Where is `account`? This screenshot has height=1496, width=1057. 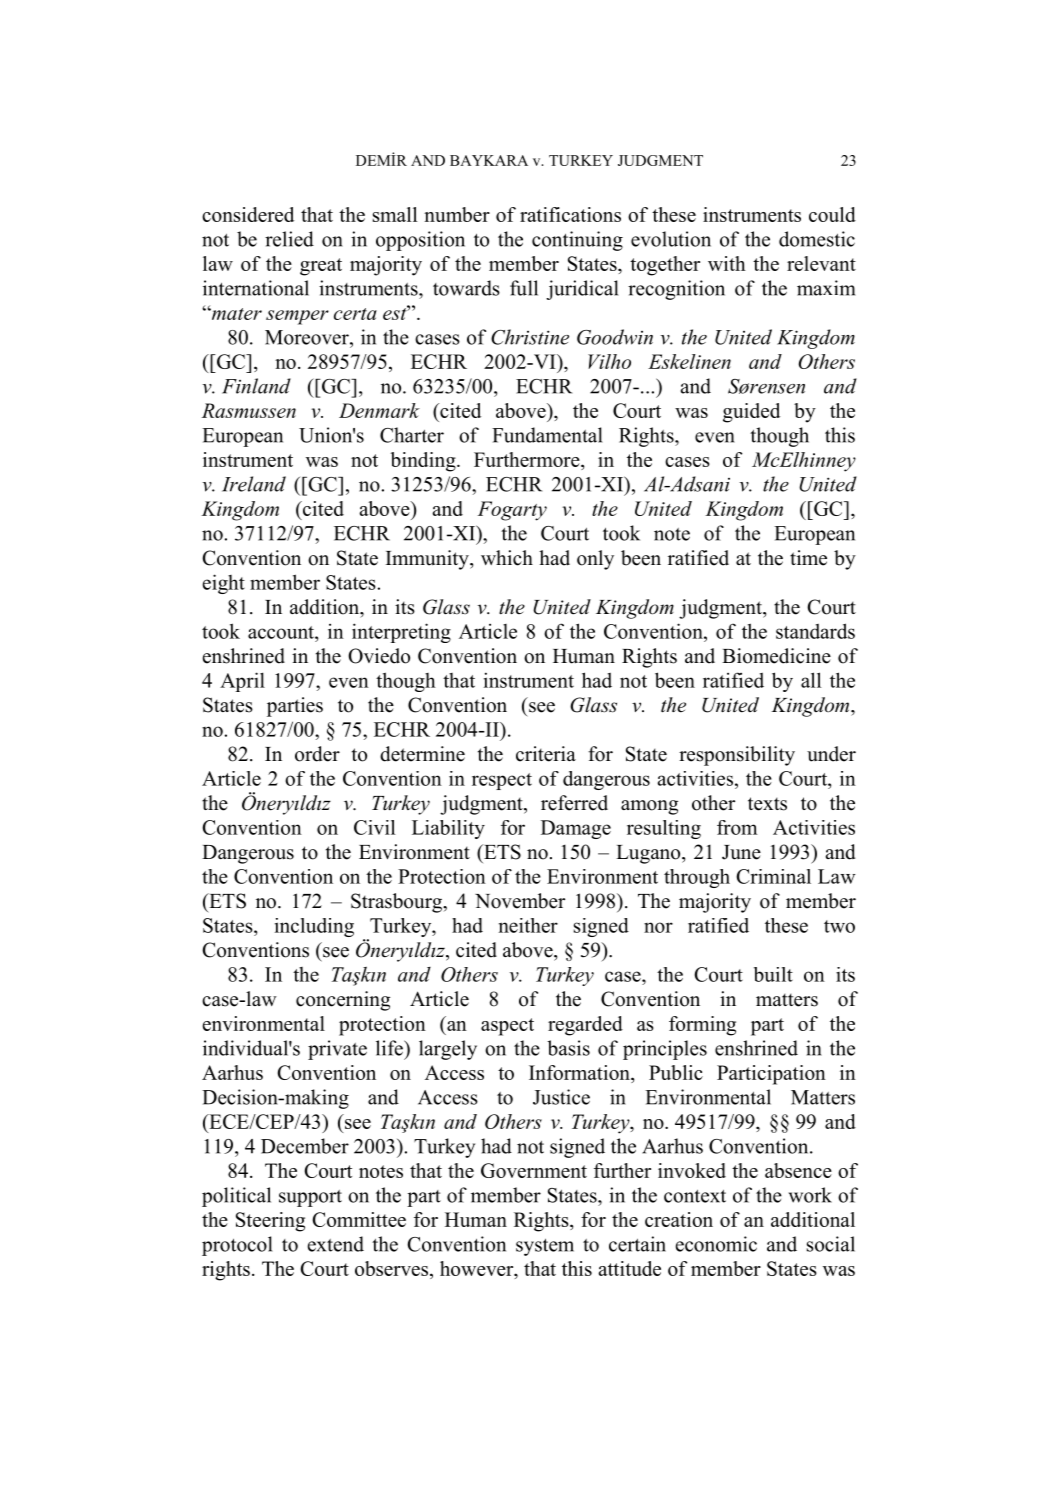
account is located at coordinates (282, 632).
